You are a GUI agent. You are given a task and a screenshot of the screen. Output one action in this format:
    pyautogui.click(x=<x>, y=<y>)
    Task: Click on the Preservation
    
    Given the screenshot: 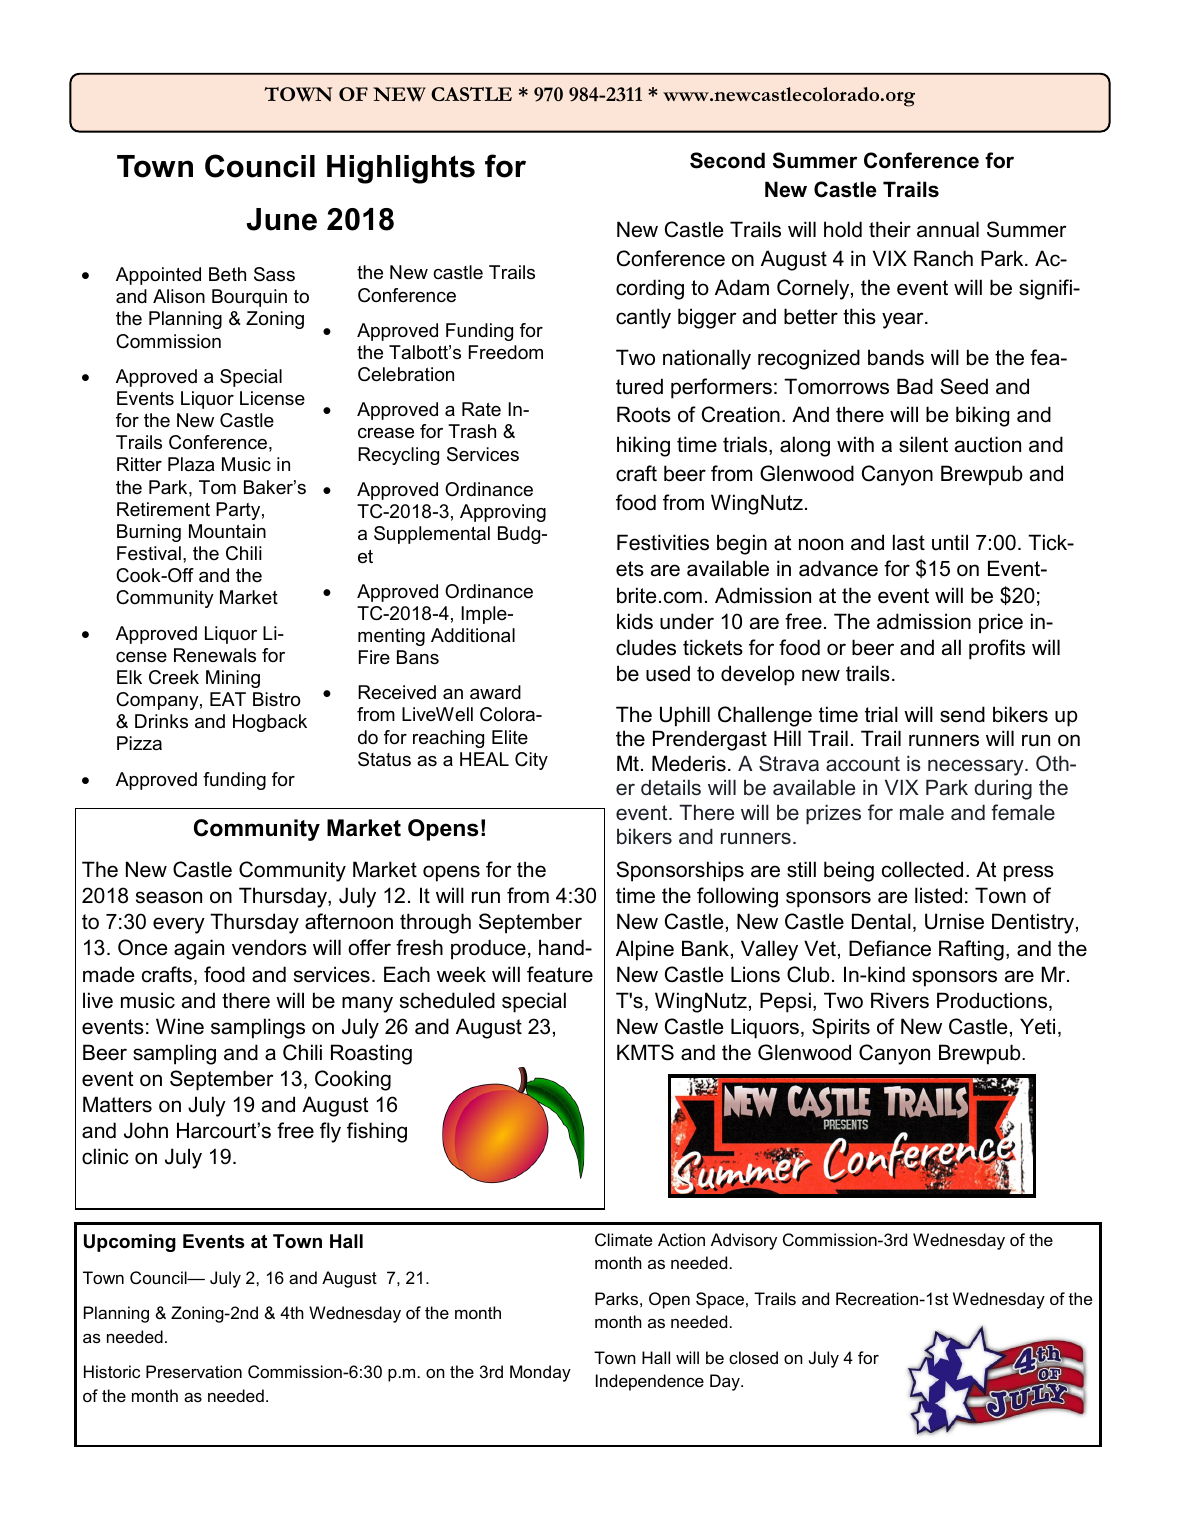 What is the action you would take?
    pyautogui.click(x=194, y=1371)
